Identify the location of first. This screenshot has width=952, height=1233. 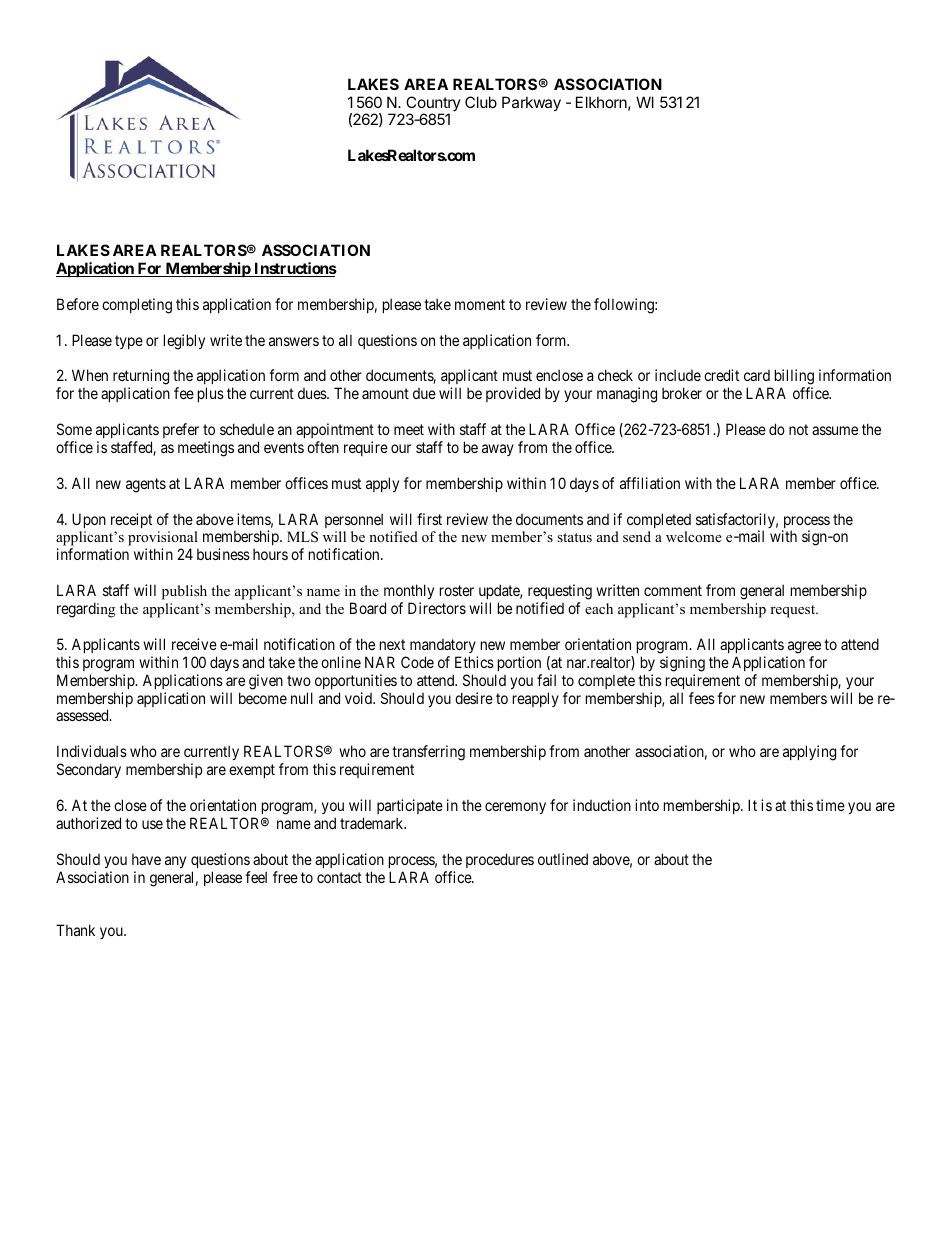
(429, 519).
